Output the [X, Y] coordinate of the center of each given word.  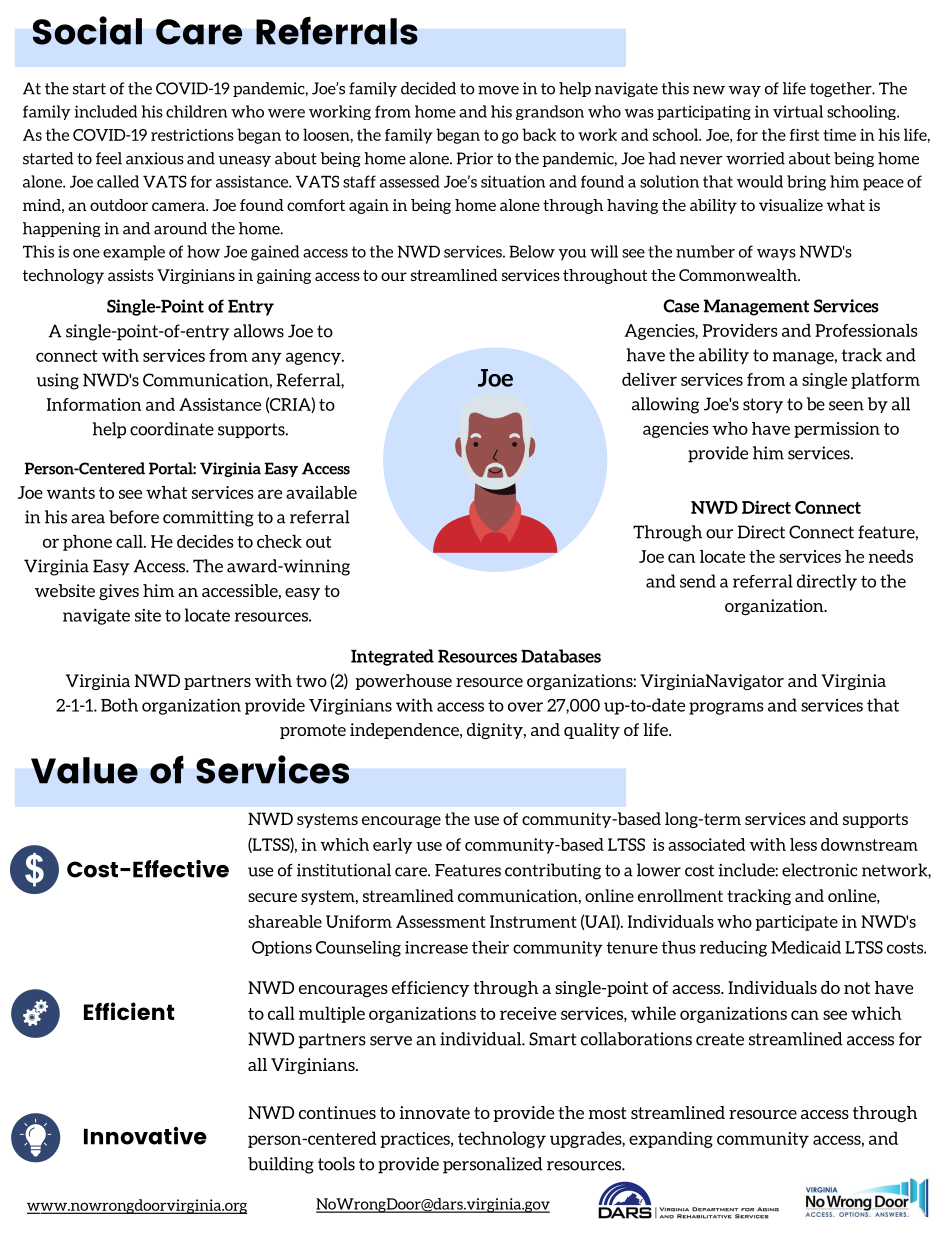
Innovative [145, 1136]
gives [119, 592]
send [698, 581]
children [196, 111]
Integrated [392, 657]
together [841, 89]
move [498, 90]
